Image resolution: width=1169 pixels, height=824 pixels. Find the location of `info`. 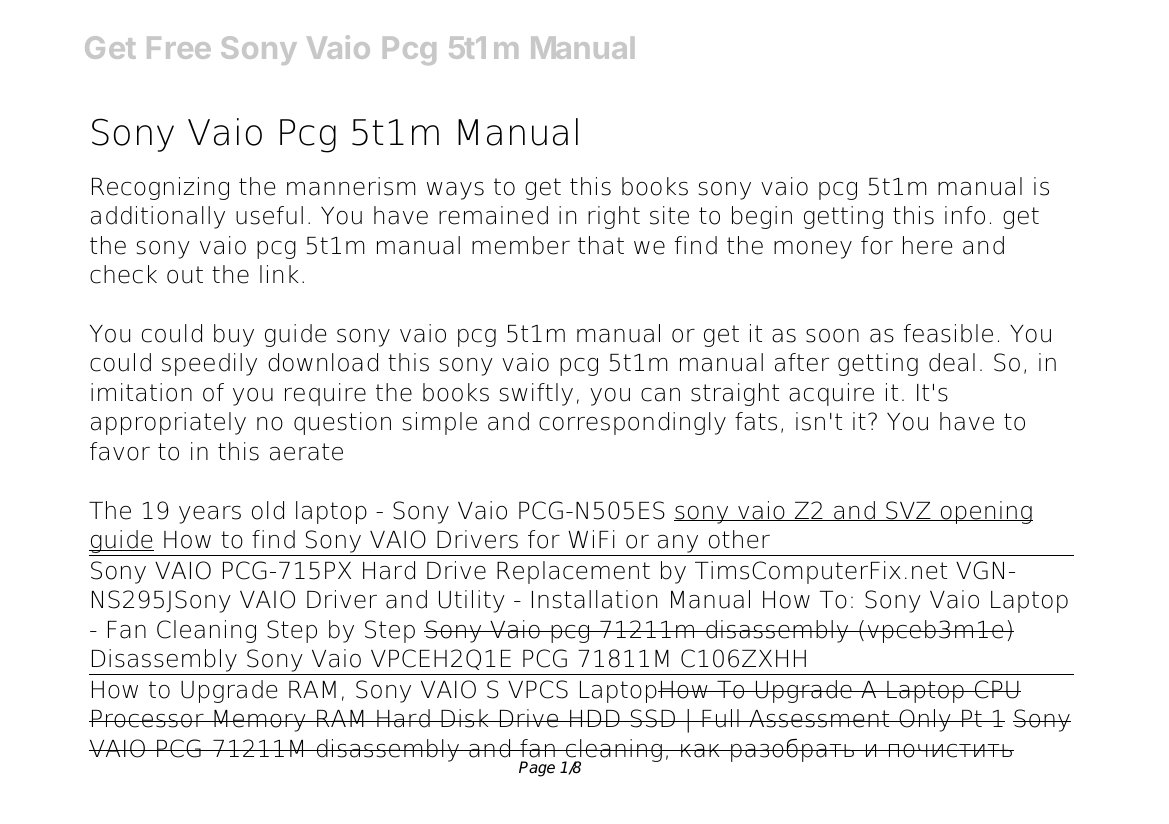

info is located at coordinates (965, 215).
